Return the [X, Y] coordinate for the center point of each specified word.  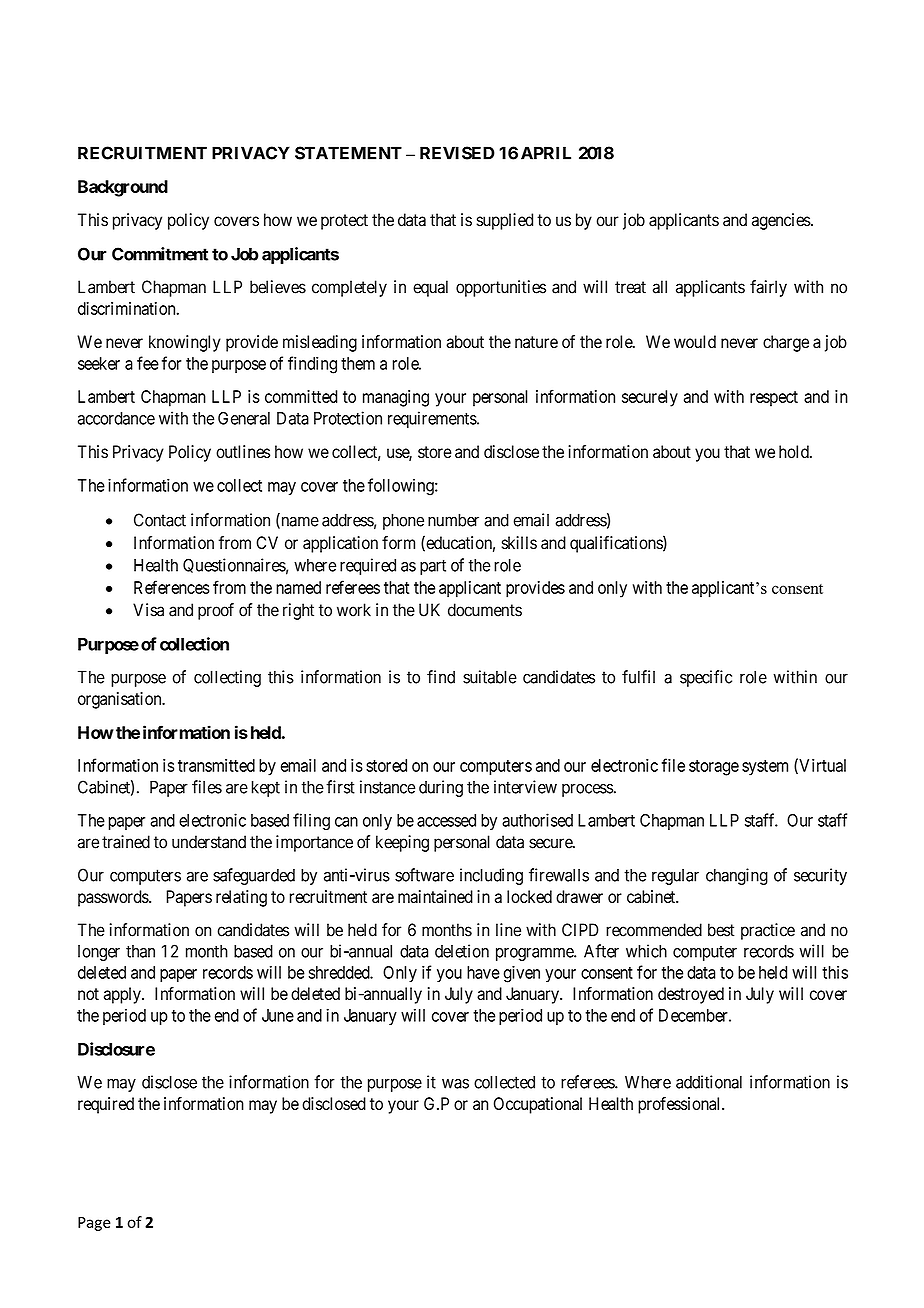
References [171, 587]
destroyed [691, 995]
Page [94, 1224]
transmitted [216, 765]
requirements [433, 419]
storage [714, 768]
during [441, 788]
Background [123, 188]
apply [123, 995]
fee [148, 363]
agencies [781, 221]
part [433, 567]
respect [774, 399]
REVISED [457, 153]
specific [706, 678]
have [483, 972]
